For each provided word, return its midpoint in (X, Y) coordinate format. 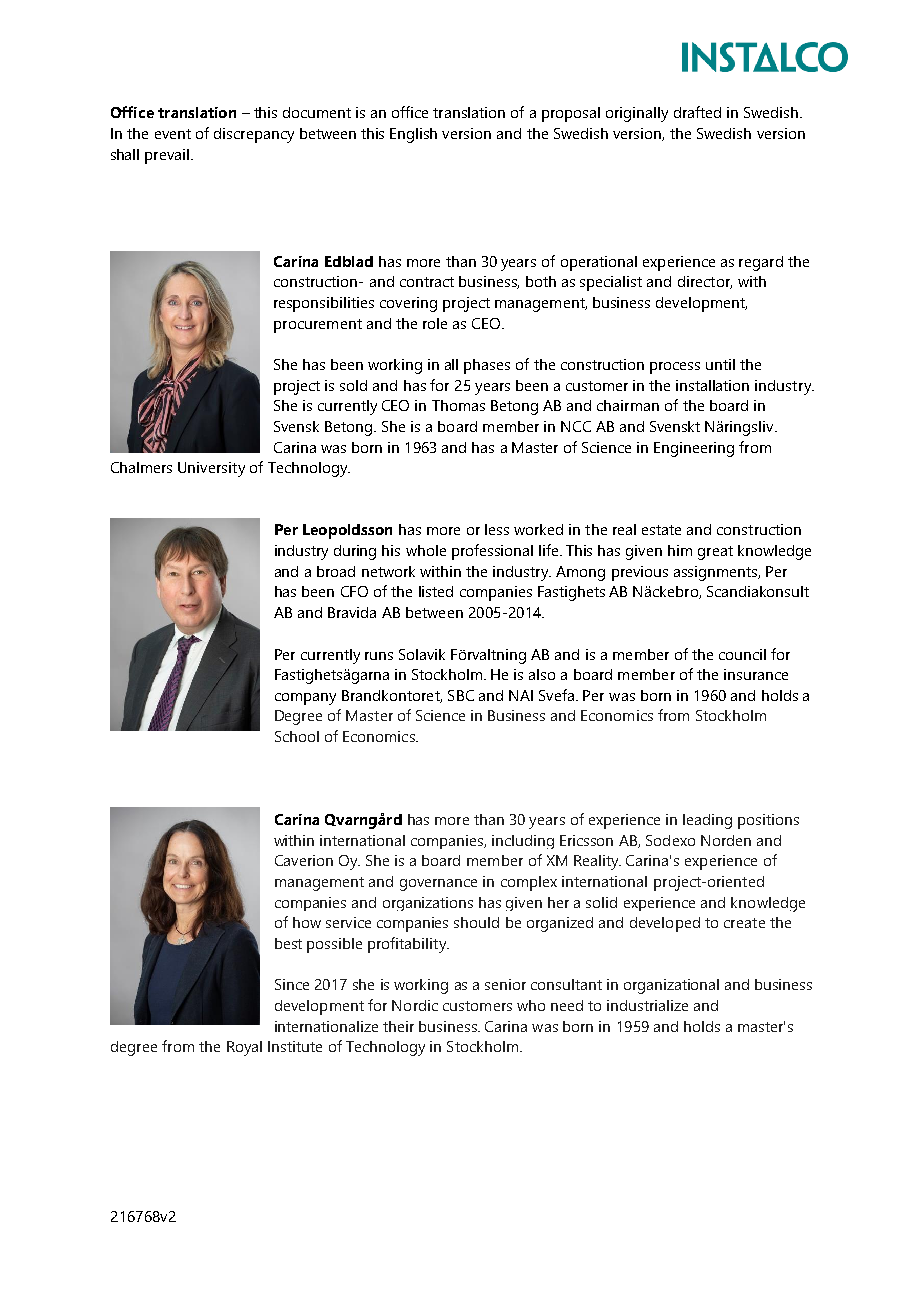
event (173, 134)
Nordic (415, 1005)
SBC (461, 695)
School (297, 736)
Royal (244, 1048)
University (211, 469)
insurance (756, 674)
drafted (697, 112)
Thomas (458, 405)
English (413, 135)
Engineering (694, 449)
